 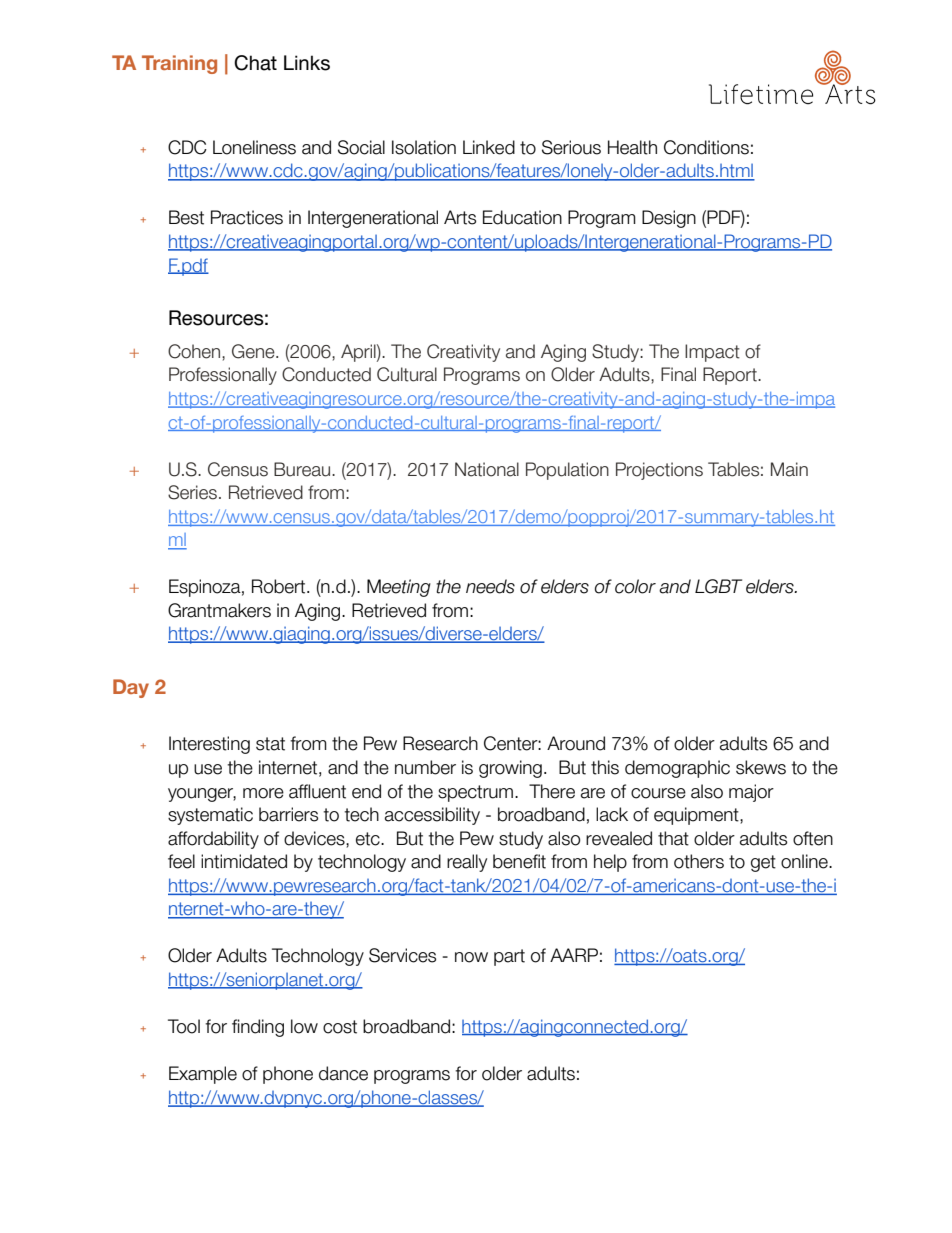 I want to click on Tool, so click(x=184, y=1026).
